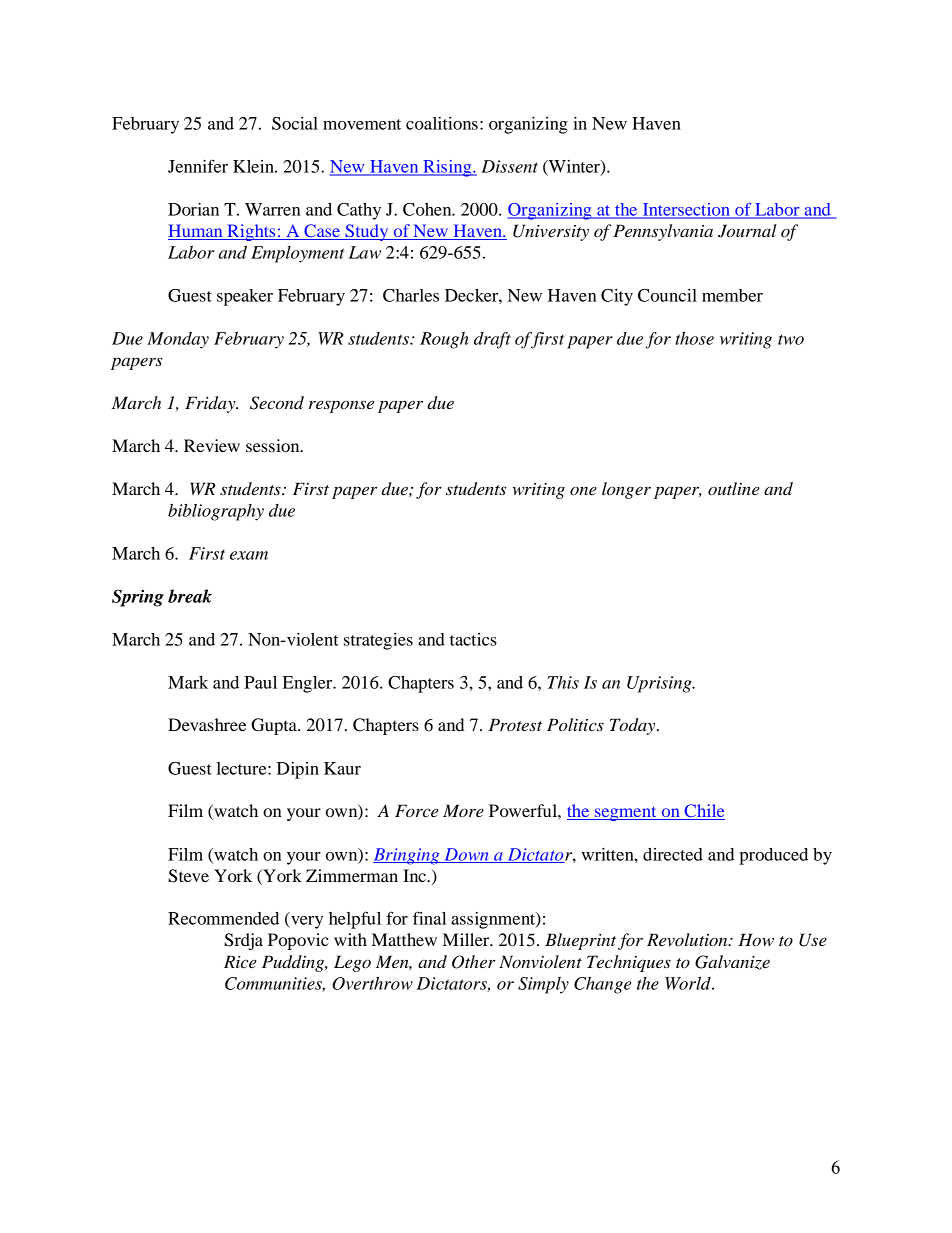 The width and height of the page is (952, 1233). I want to click on Mark, so click(188, 682).
